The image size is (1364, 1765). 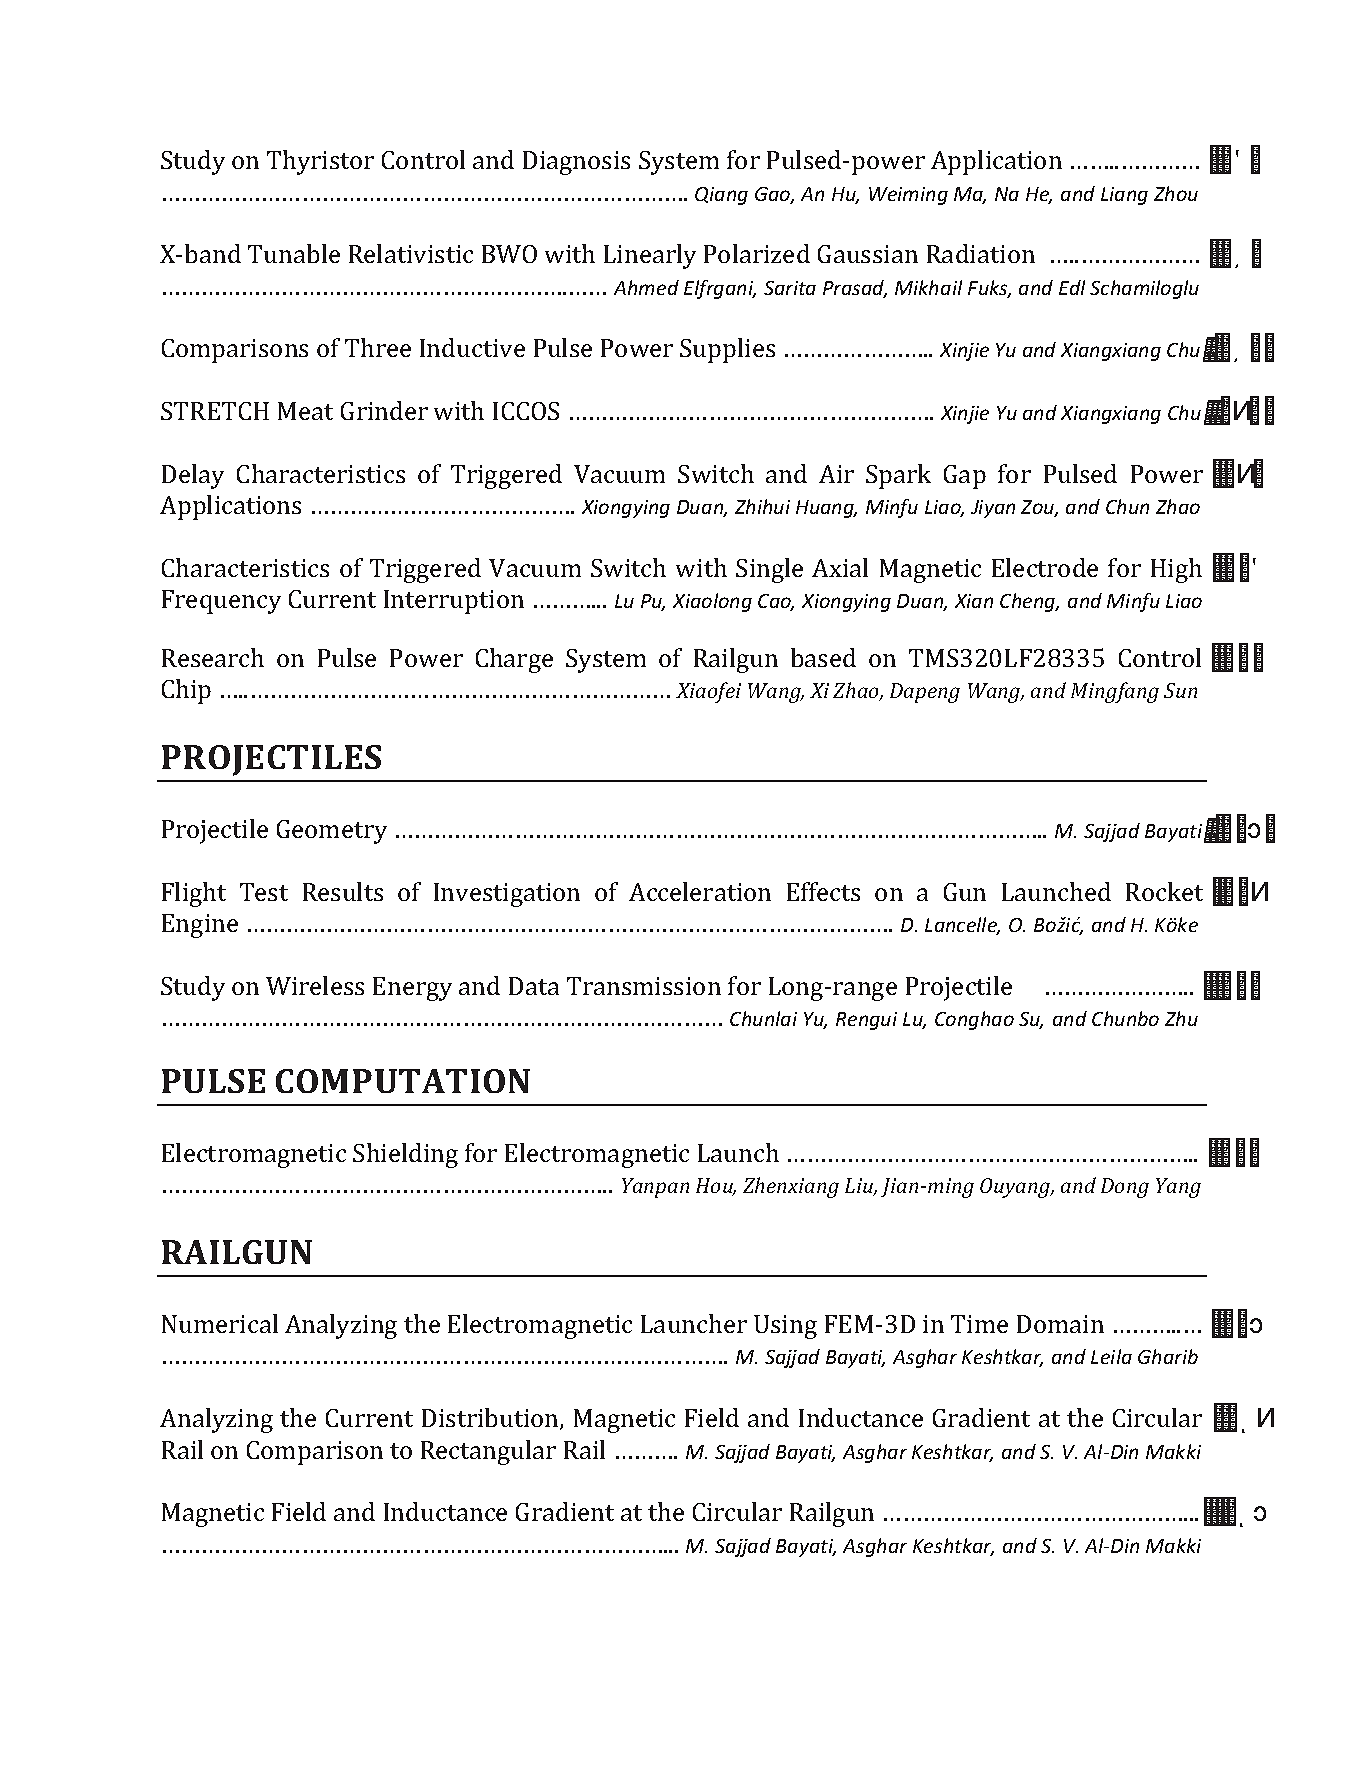 What do you see at coordinates (785, 1327) in the image?
I see `Using` at bounding box center [785, 1327].
